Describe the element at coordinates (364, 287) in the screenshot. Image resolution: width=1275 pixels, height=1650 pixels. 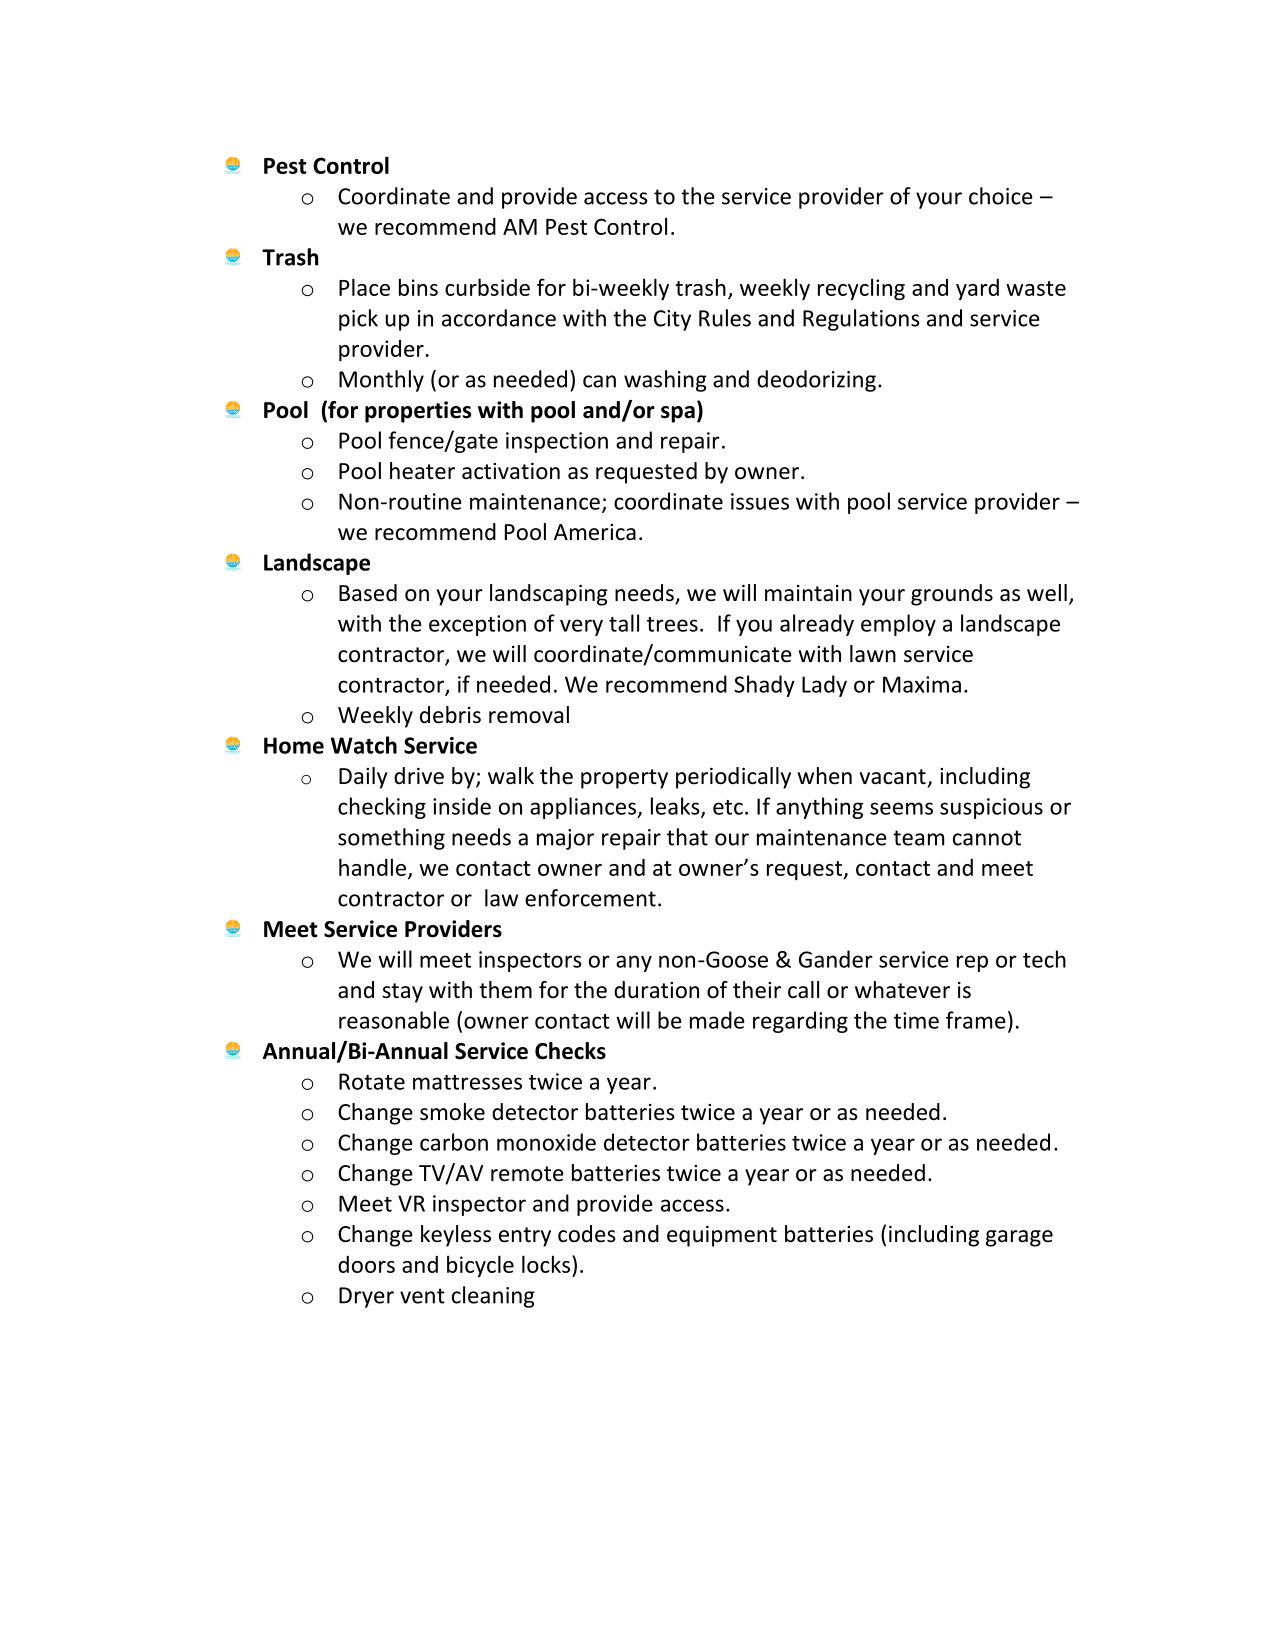
I see `Place` at that location.
